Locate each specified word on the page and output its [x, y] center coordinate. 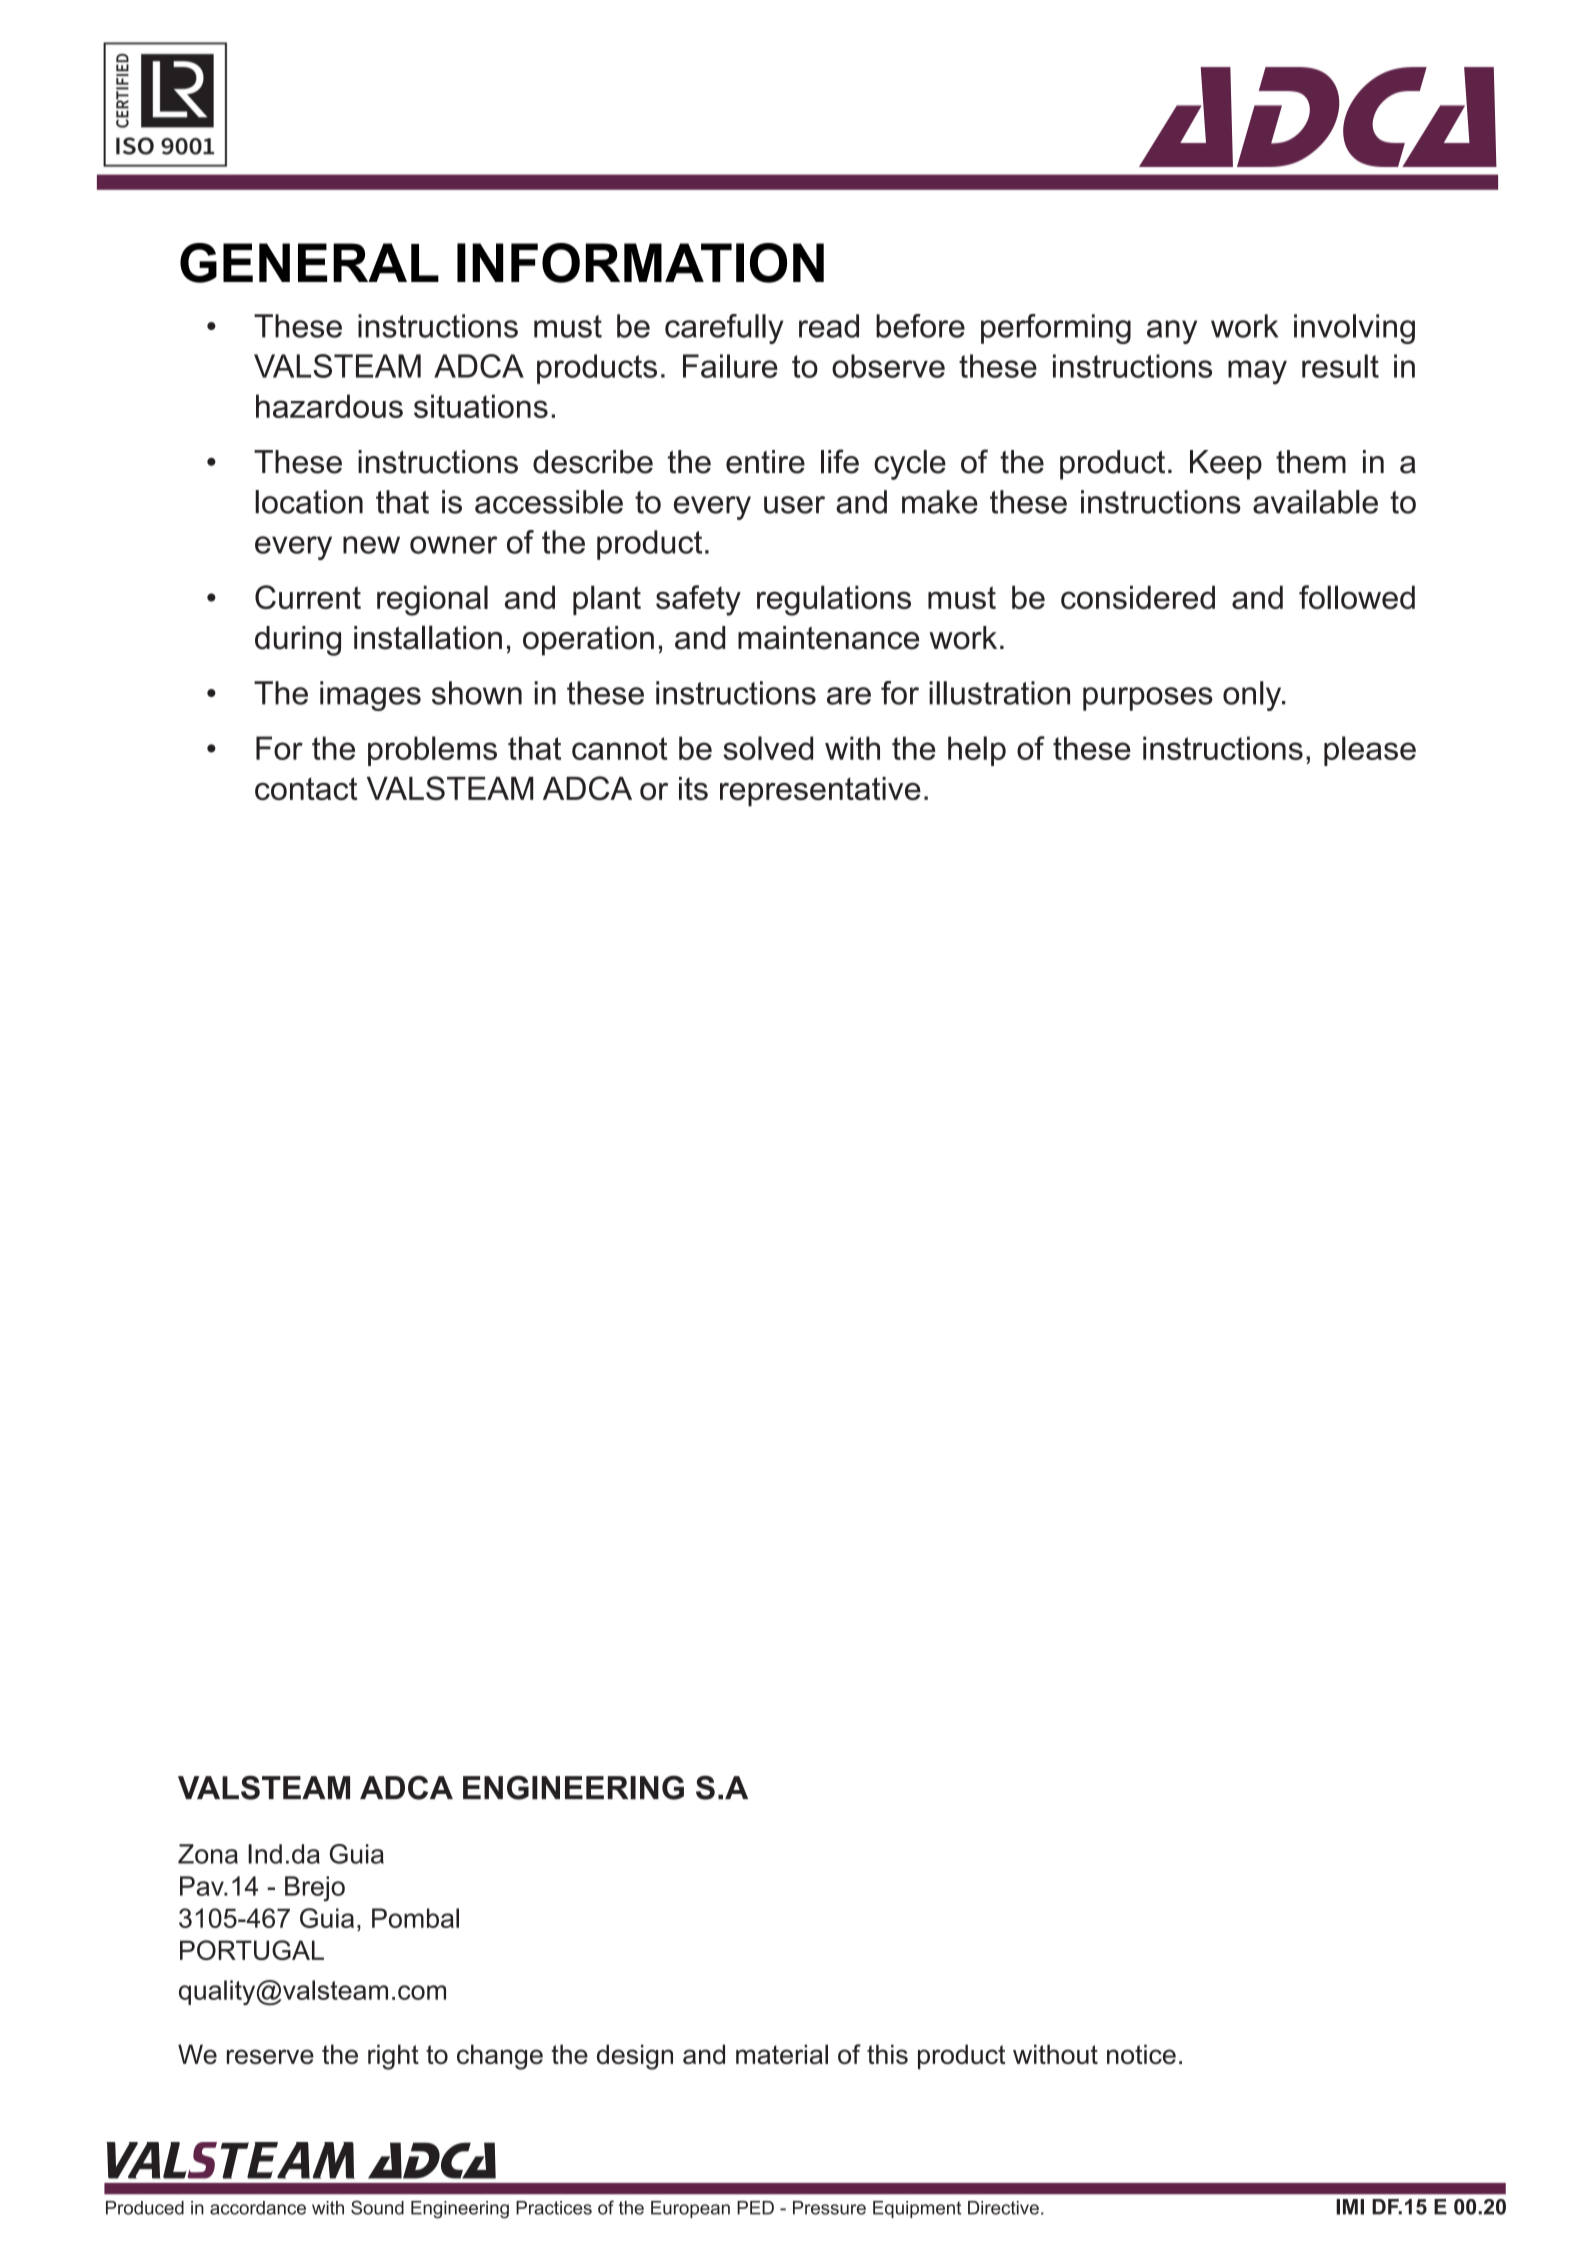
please [1370, 751]
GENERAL [309, 263]
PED [755, 2208]
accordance [258, 2208]
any [1172, 332]
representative [820, 792]
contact [306, 788]
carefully [724, 329]
